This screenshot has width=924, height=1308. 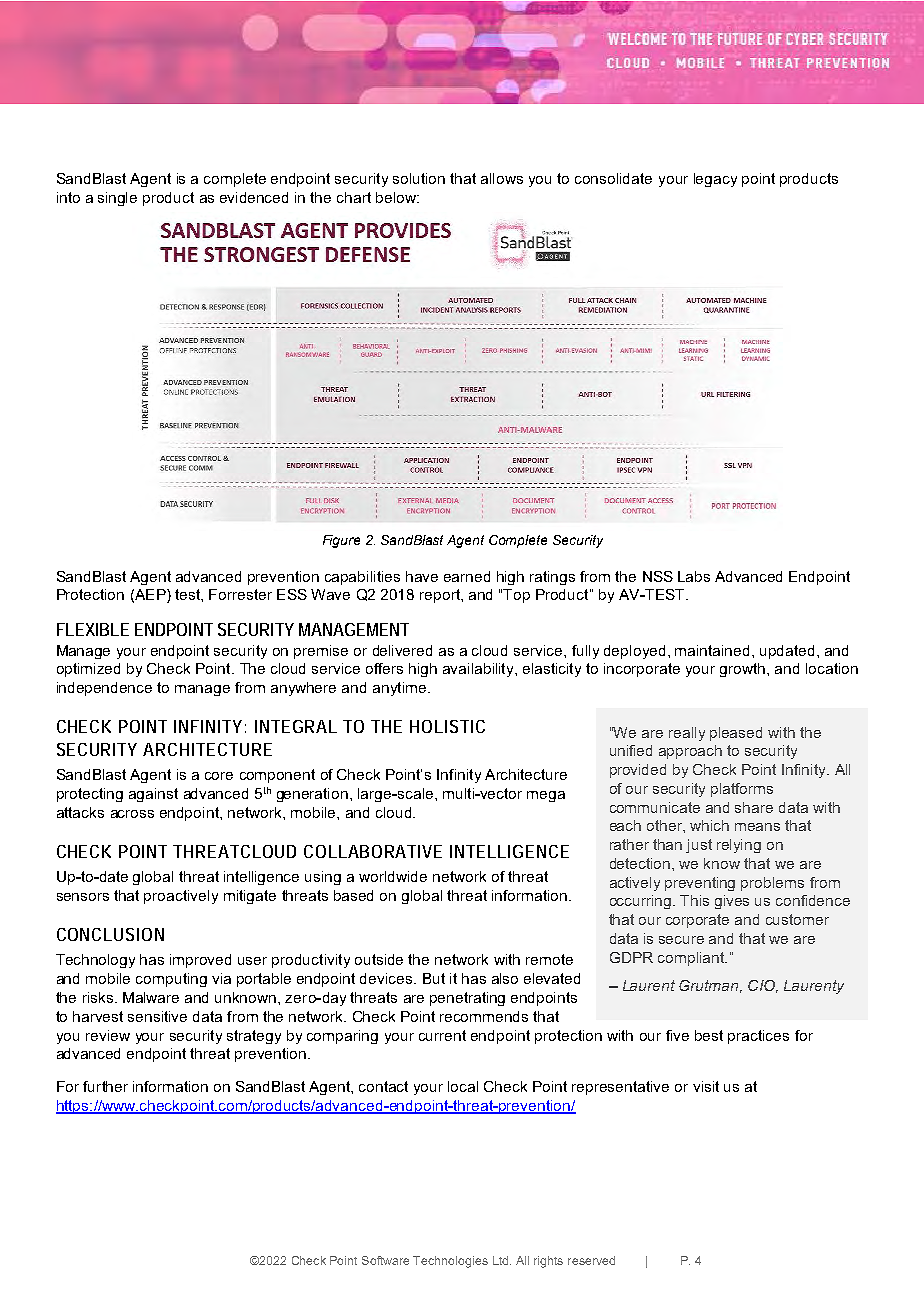 What do you see at coordinates (105, 1086) in the screenshot?
I see `further` at bounding box center [105, 1086].
